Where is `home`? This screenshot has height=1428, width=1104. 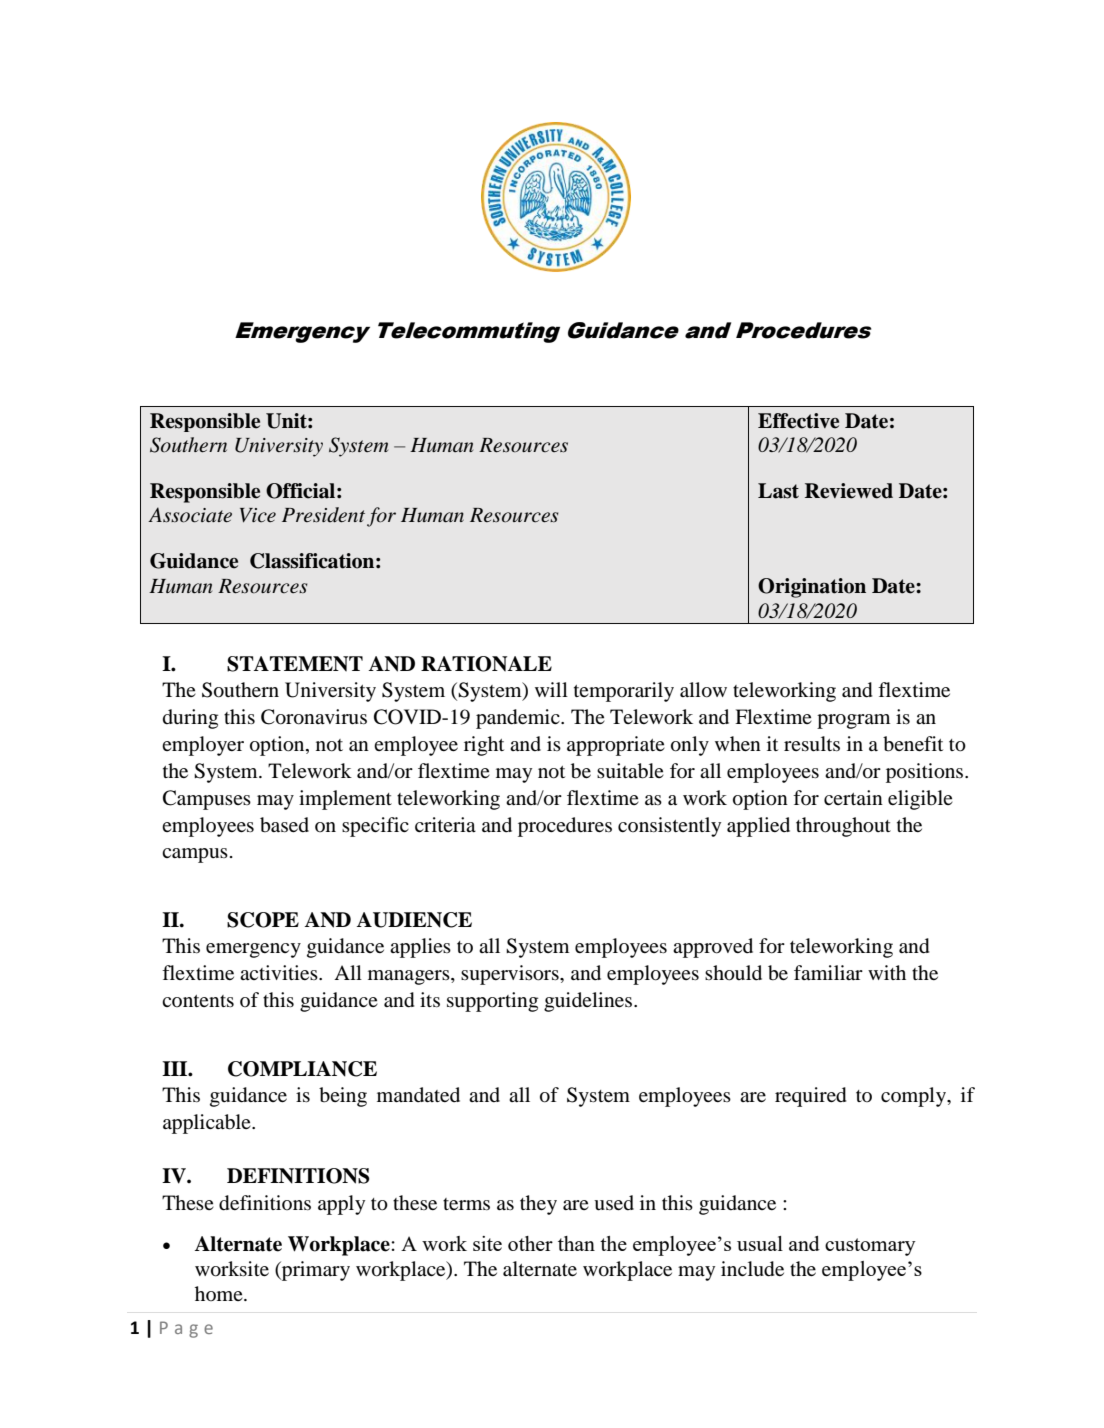 home is located at coordinates (220, 1293).
